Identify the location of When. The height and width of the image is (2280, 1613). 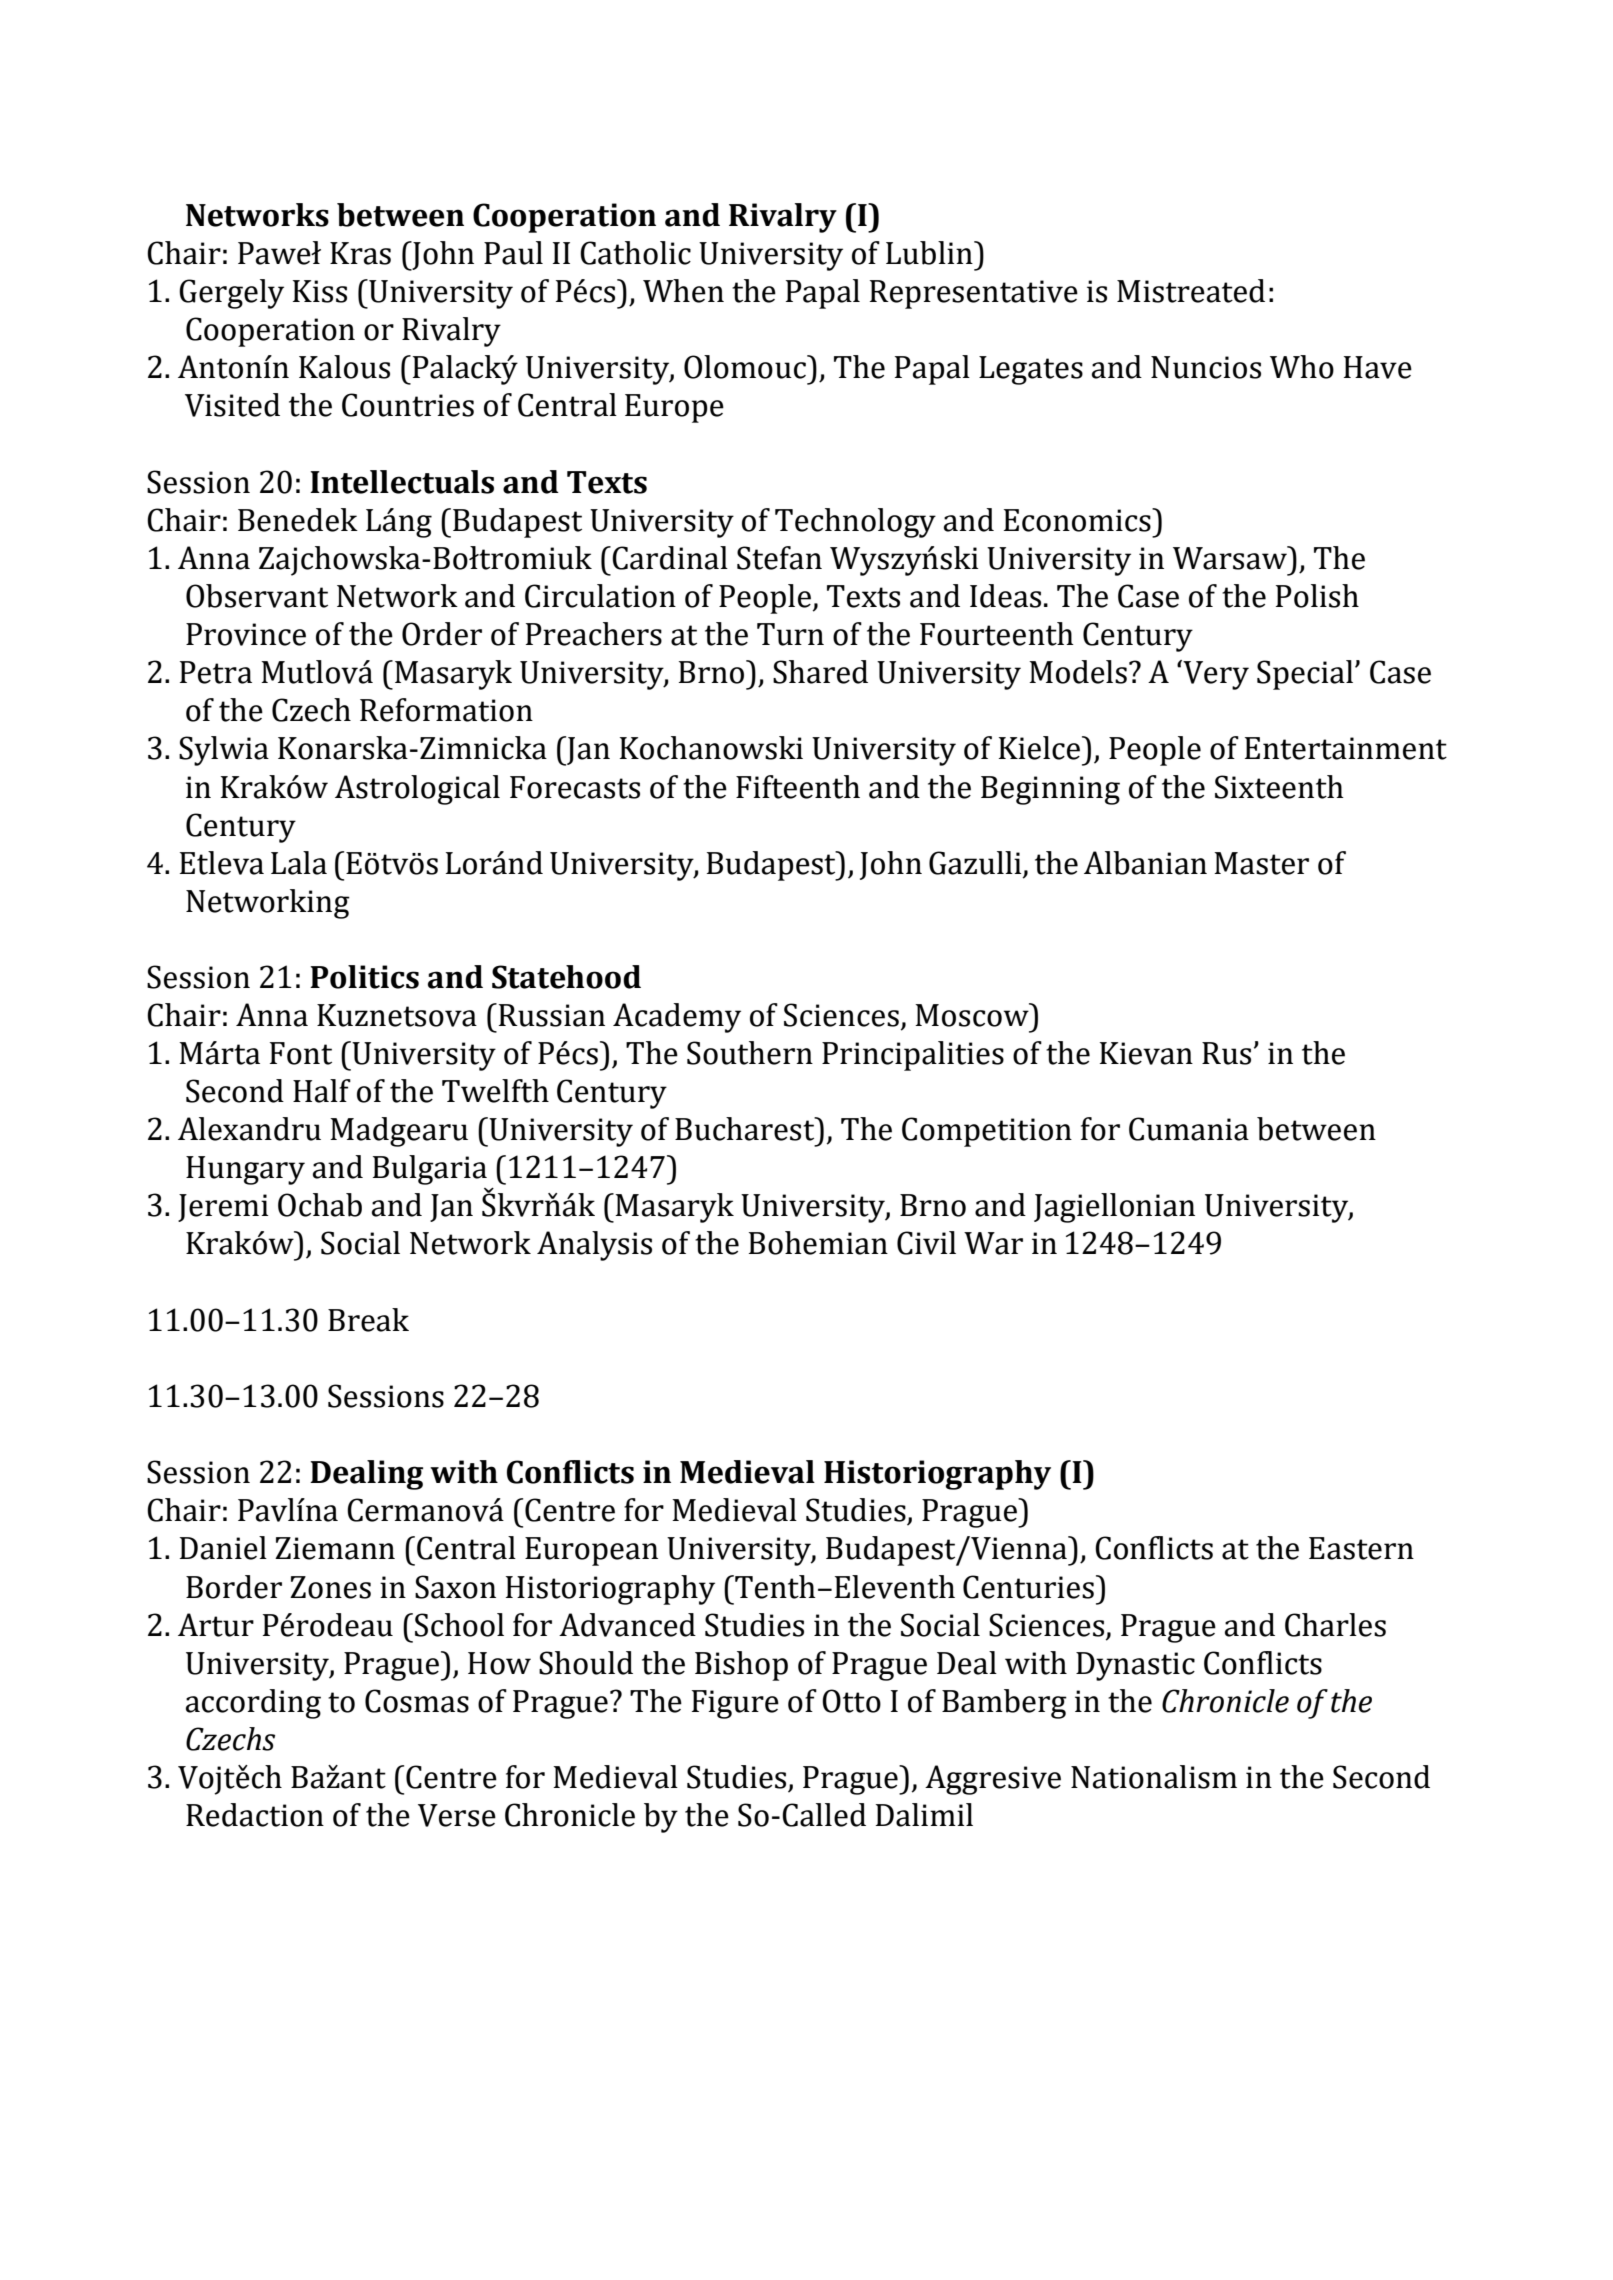
(683, 291).
